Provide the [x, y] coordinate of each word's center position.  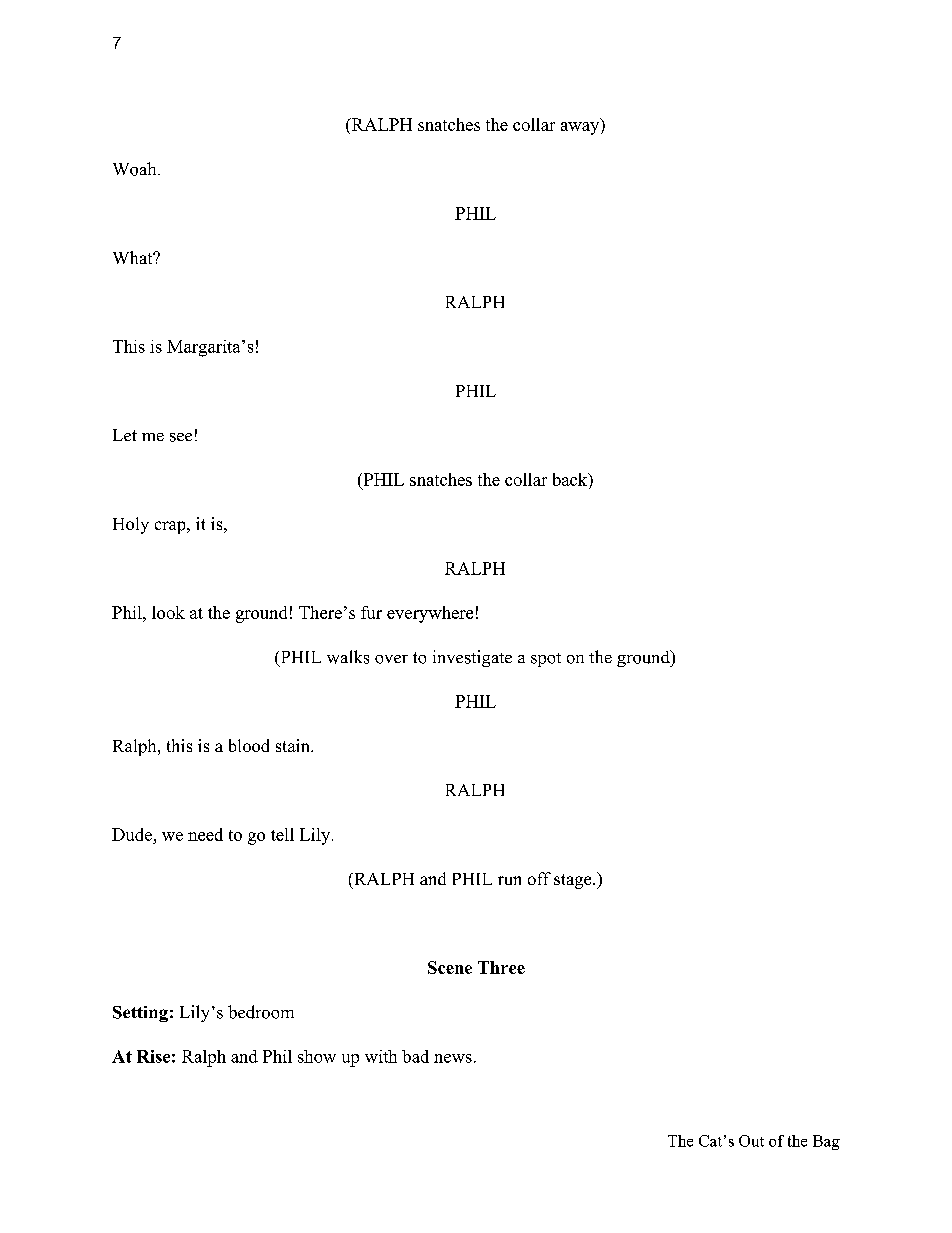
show [317, 1056]
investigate [472, 658]
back [571, 479]
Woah [136, 169]
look [168, 612]
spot [546, 660]
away [580, 128]
